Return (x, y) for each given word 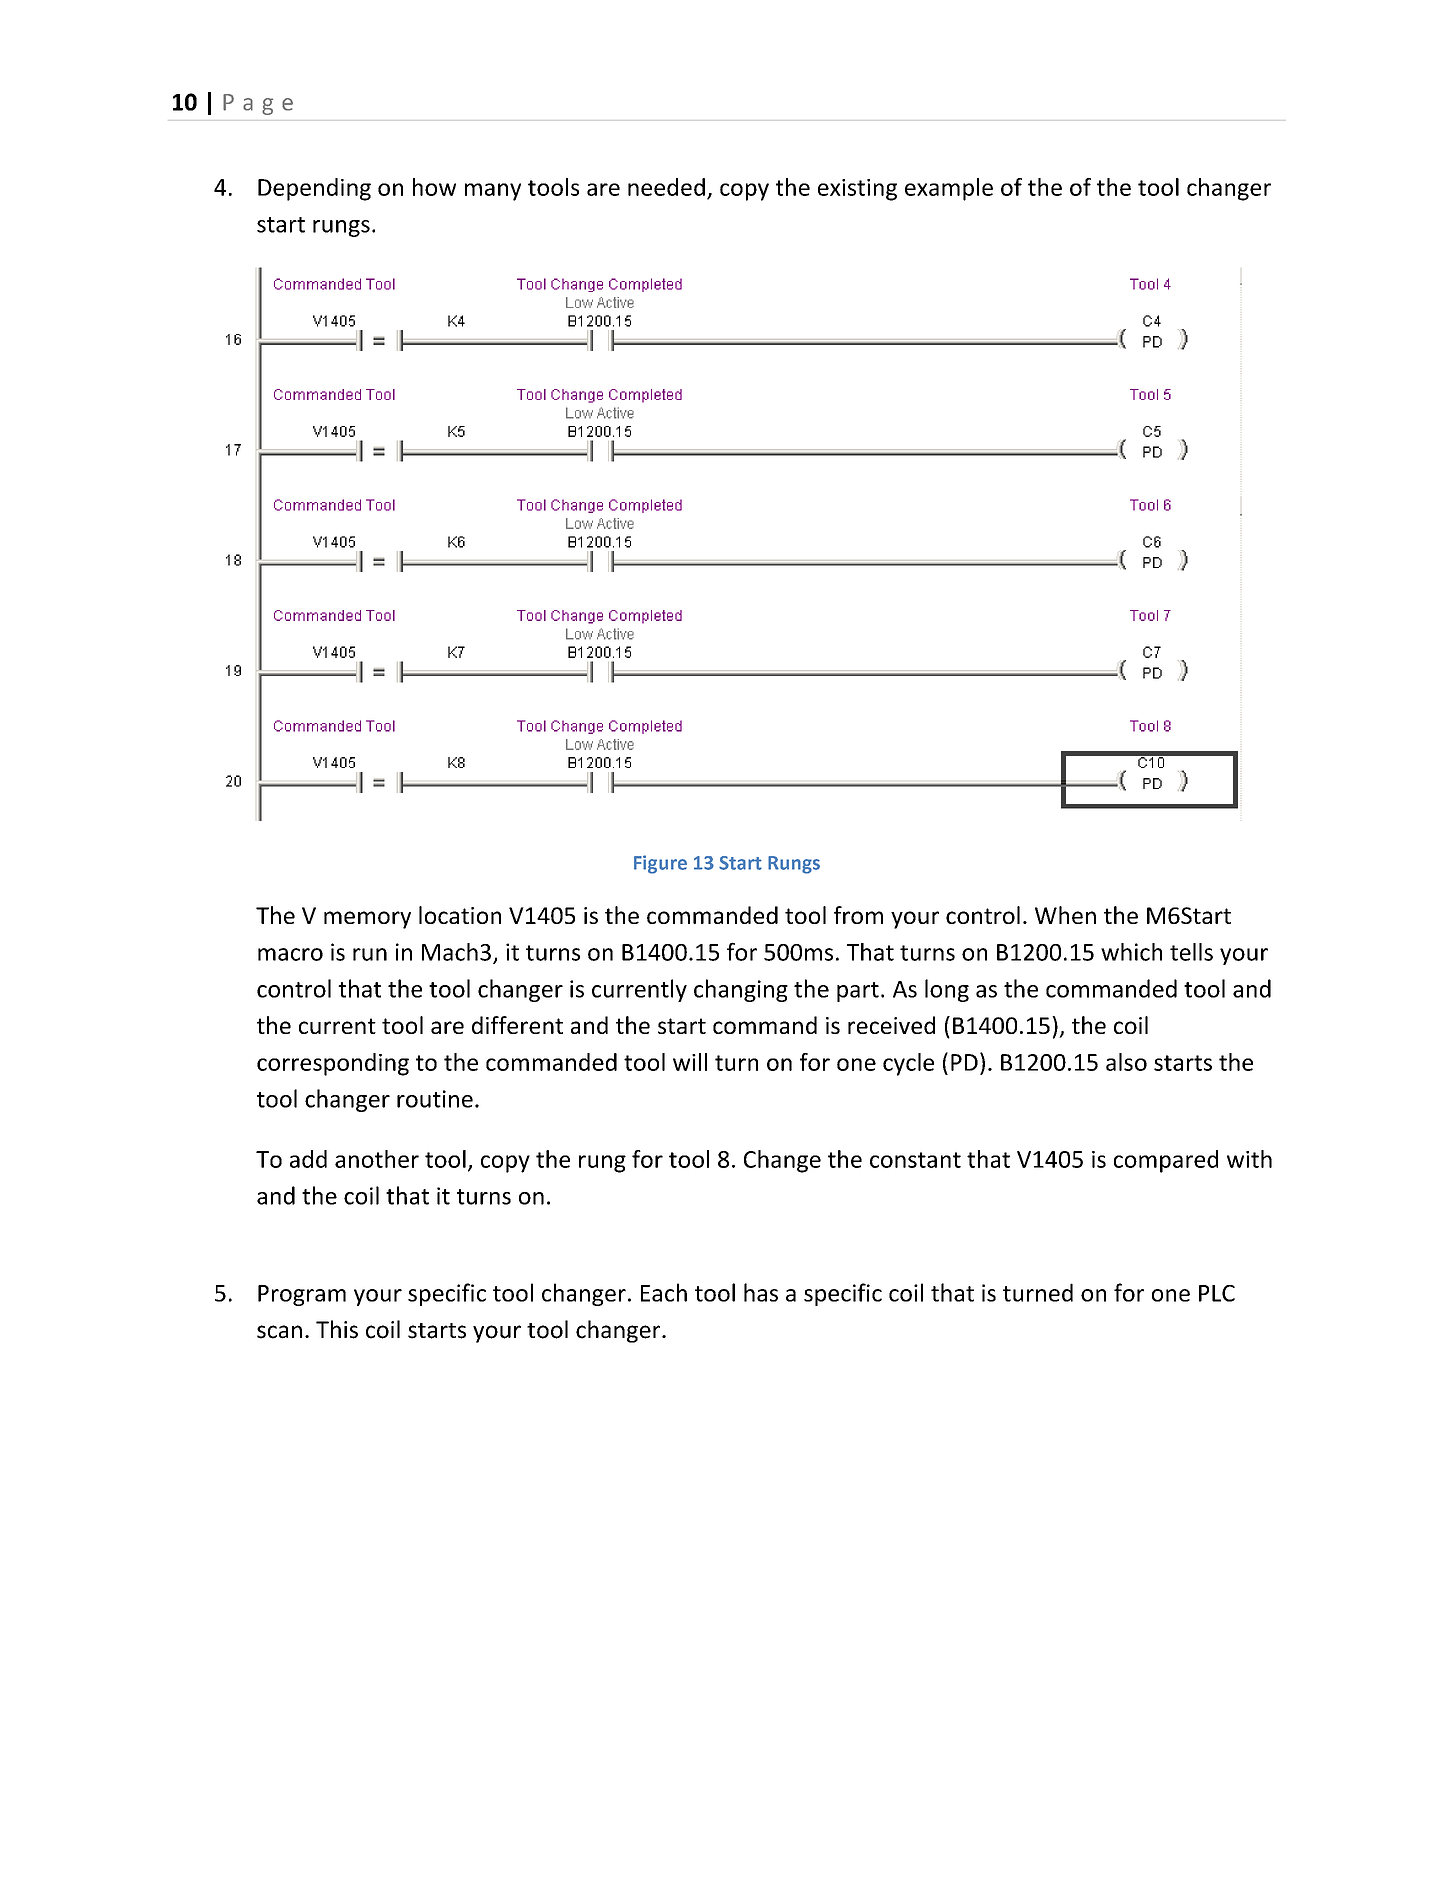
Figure (660, 864)
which (1131, 952)
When (1065, 915)
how (434, 187)
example (949, 189)
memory (367, 920)
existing (857, 190)
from (858, 915)
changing (741, 990)
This (337, 1329)
